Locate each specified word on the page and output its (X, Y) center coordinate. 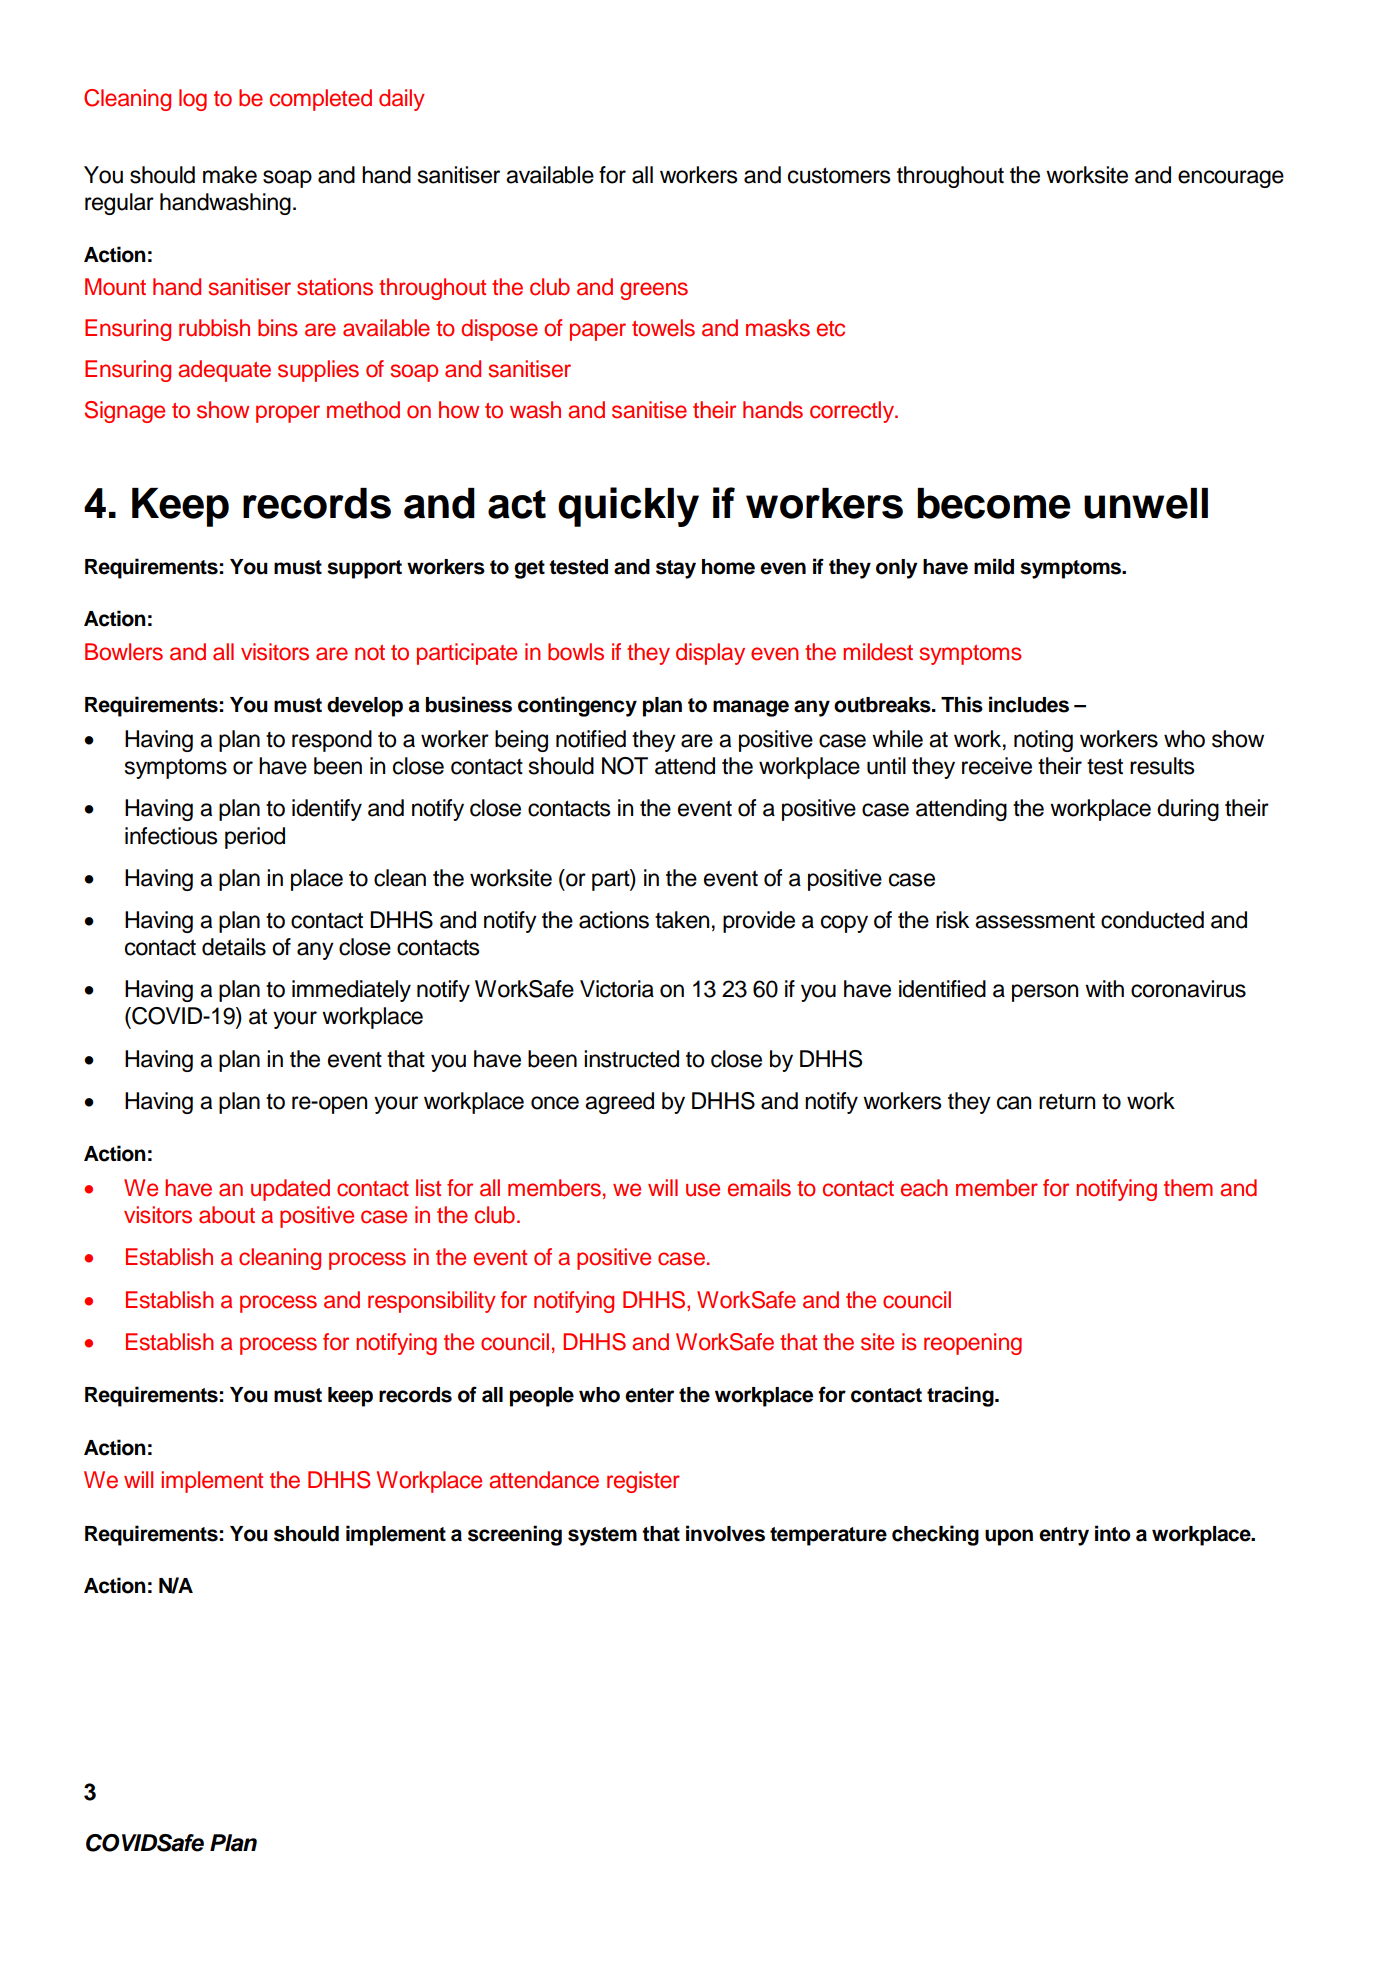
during (1188, 810)
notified (591, 739)
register (643, 1482)
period (255, 838)
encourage (1231, 179)
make (230, 175)
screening (515, 1535)
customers (839, 175)
